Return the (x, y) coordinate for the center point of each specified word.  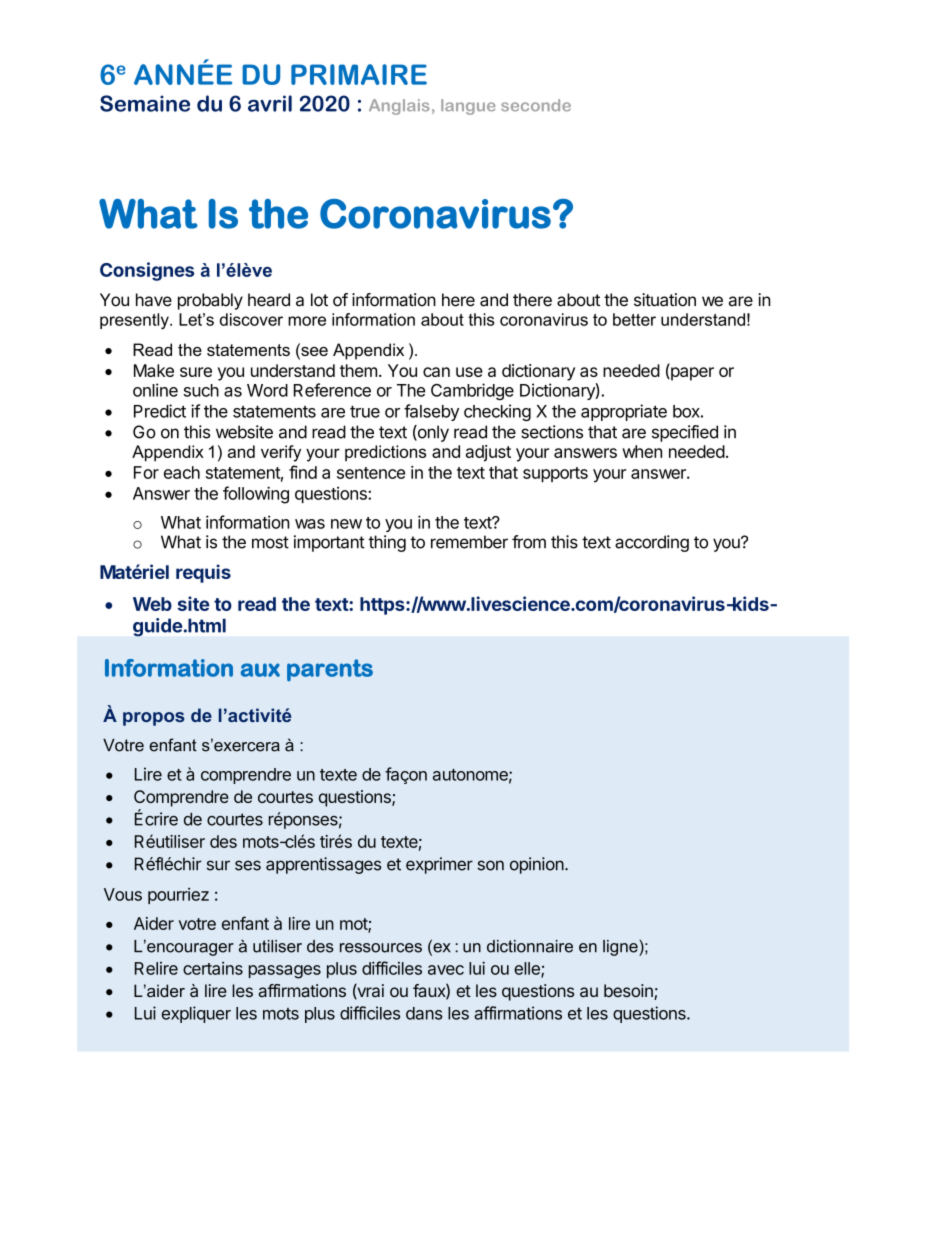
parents (330, 670)
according (652, 543)
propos (153, 719)
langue (468, 107)
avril (270, 103)
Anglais (399, 107)
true (365, 412)
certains (213, 968)
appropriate (624, 412)
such (201, 390)
